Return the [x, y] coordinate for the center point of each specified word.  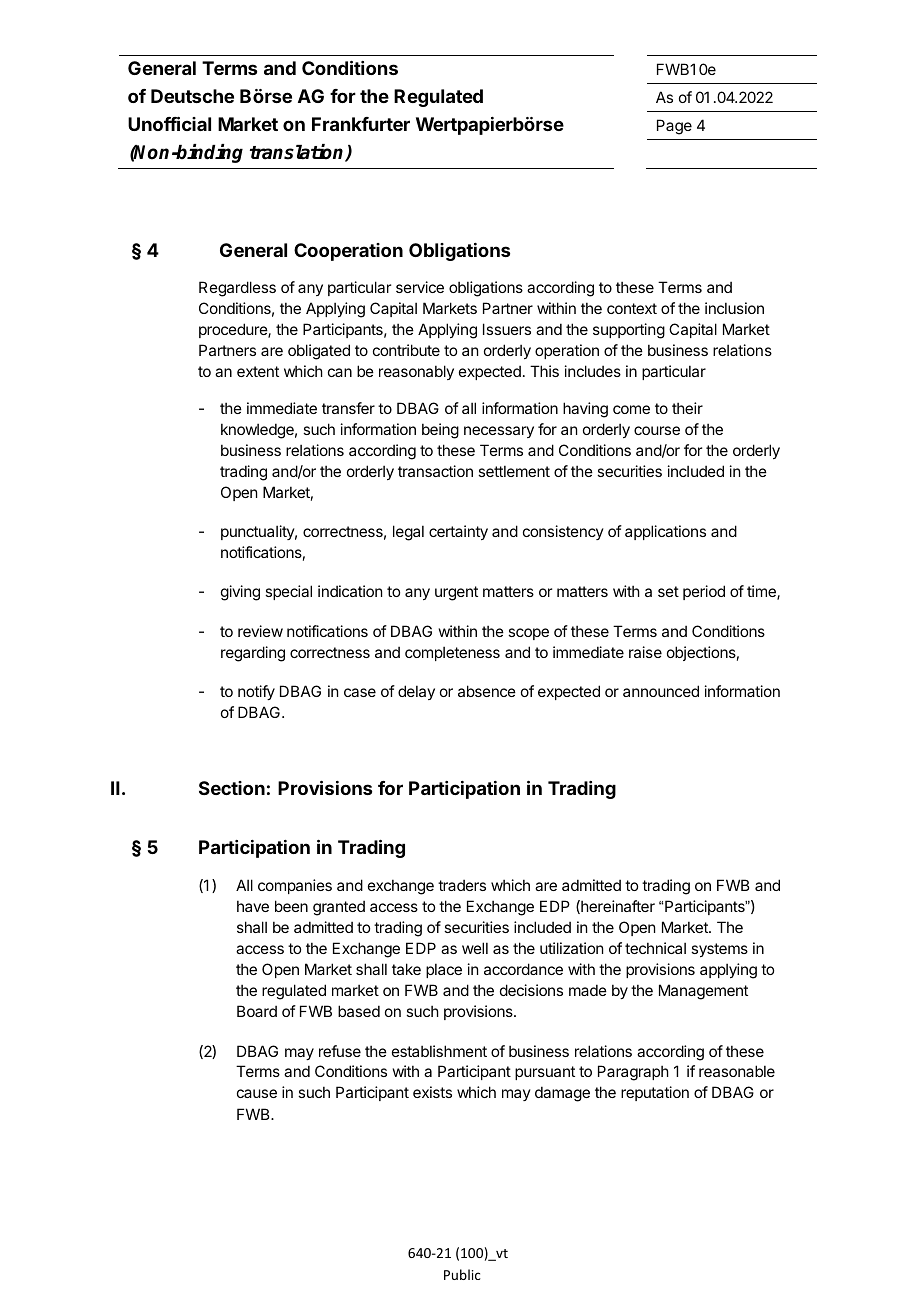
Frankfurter [361, 124]
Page [674, 127]
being [440, 431]
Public [462, 1274]
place [444, 970]
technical [655, 948]
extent [258, 371]
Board [257, 1011]
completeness [452, 653]
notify [256, 692]
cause [257, 1093]
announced [661, 691]
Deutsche [192, 96]
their [687, 408]
